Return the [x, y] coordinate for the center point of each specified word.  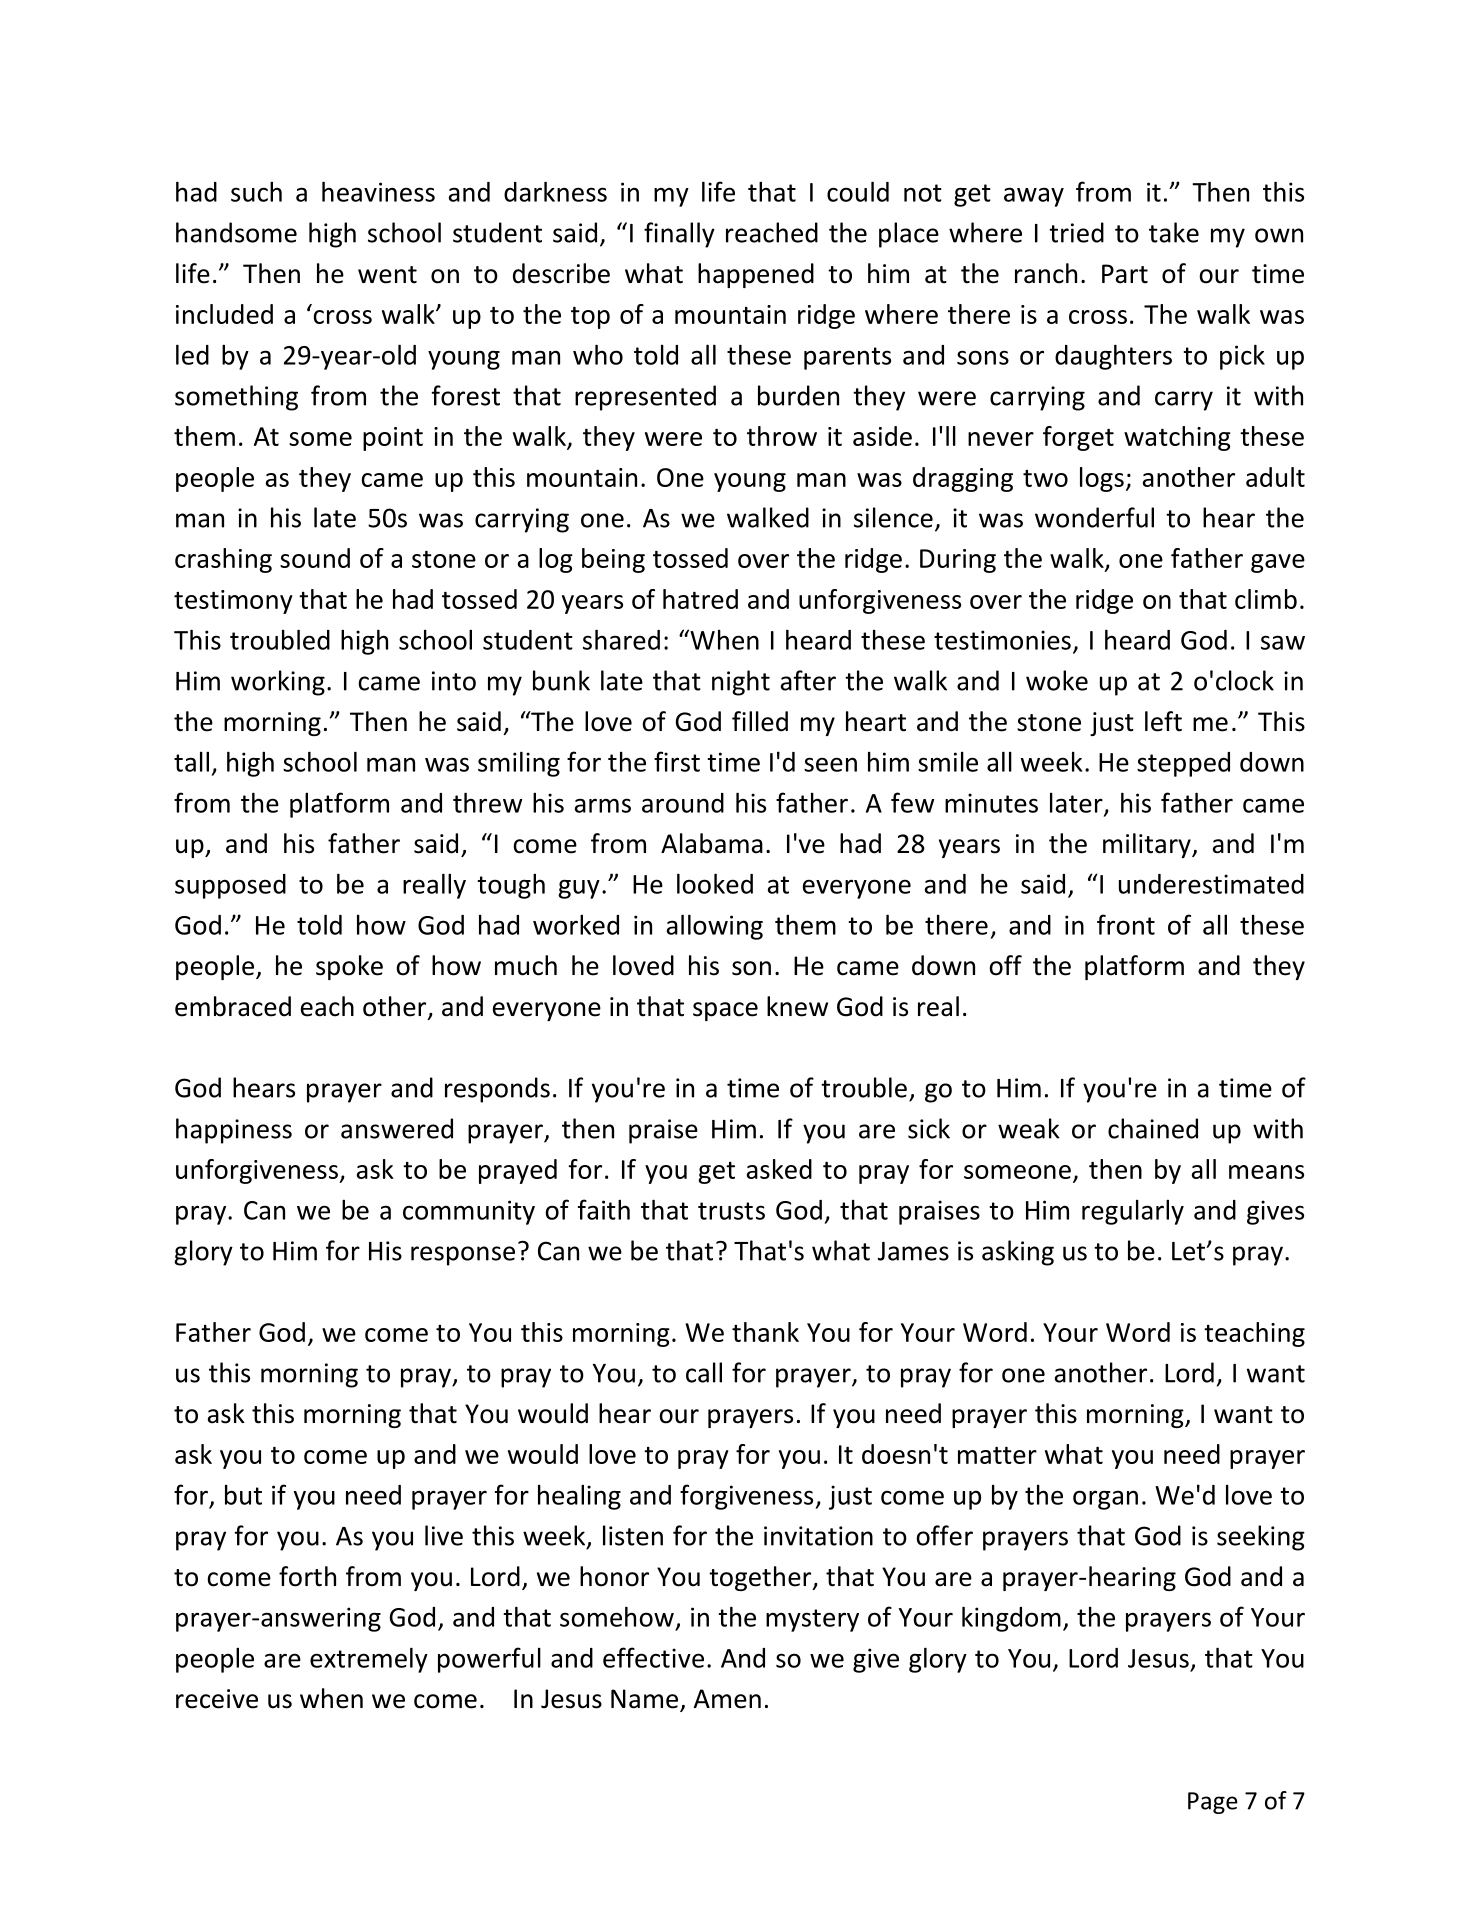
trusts [731, 1211]
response [463, 1256]
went [387, 275]
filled [760, 721]
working [278, 683]
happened [756, 275]
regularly [1133, 1212]
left [1163, 721]
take [1174, 232]
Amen [727, 1699]
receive [217, 1699]
